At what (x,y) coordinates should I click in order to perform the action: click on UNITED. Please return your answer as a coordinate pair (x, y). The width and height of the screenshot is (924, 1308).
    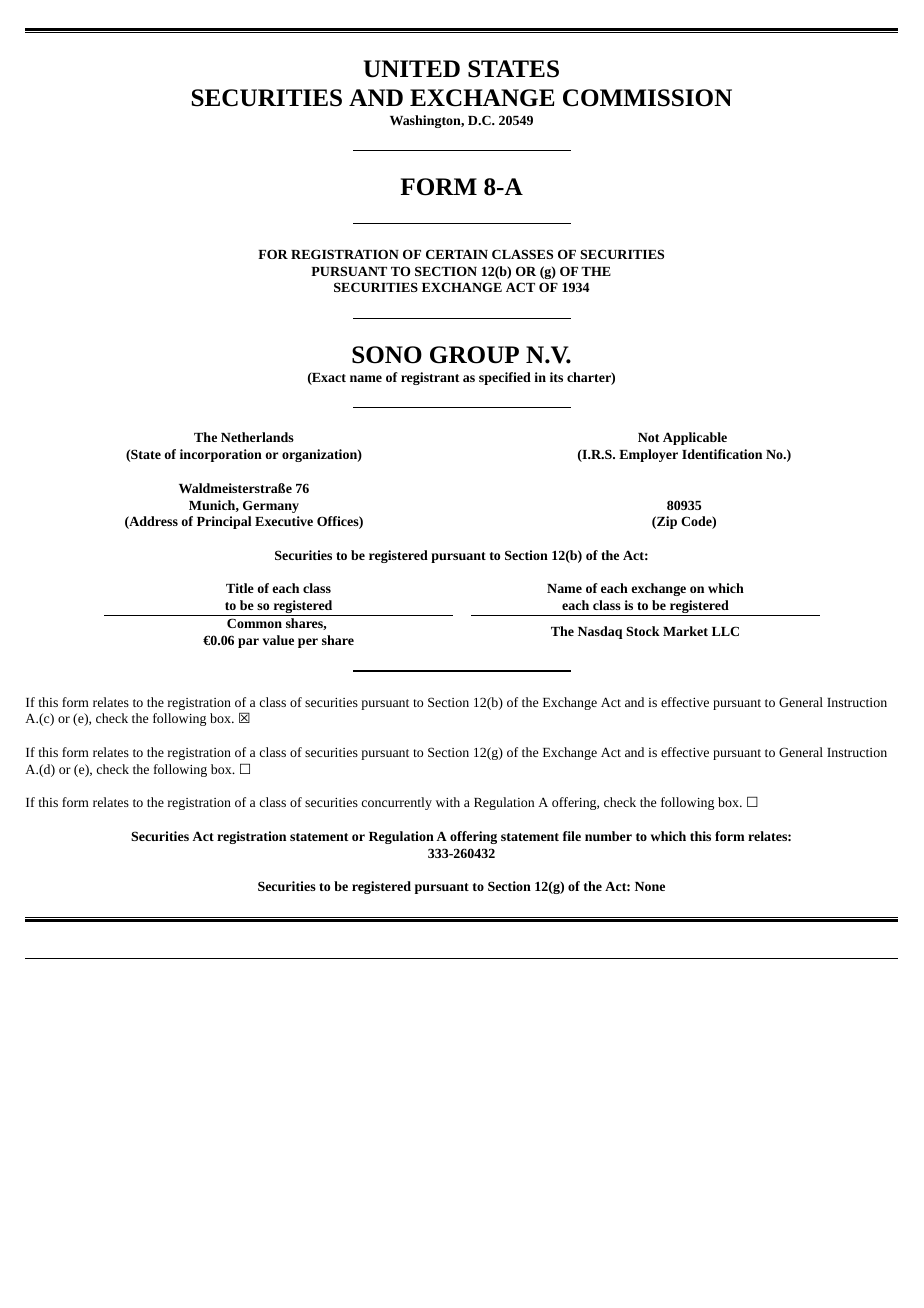
    Looking at the image, I should click on (412, 69).
